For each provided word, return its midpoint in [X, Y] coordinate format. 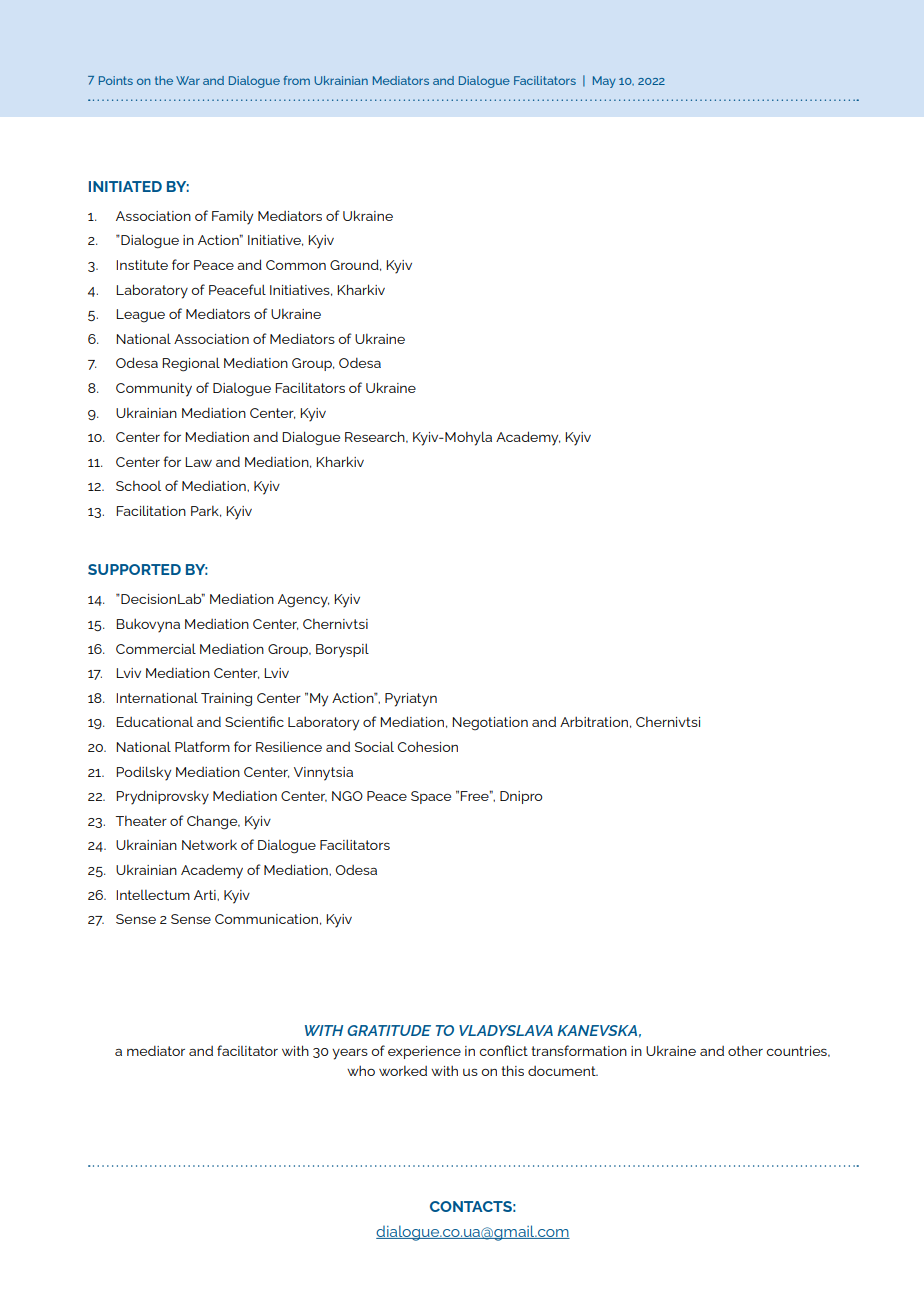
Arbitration [594, 721]
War [188, 80]
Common [296, 265]
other [745, 1051]
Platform [202, 746]
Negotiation [490, 724]
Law [198, 462]
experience [424, 1052]
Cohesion [428, 746]
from [297, 80]
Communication [266, 919]
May [604, 82]
